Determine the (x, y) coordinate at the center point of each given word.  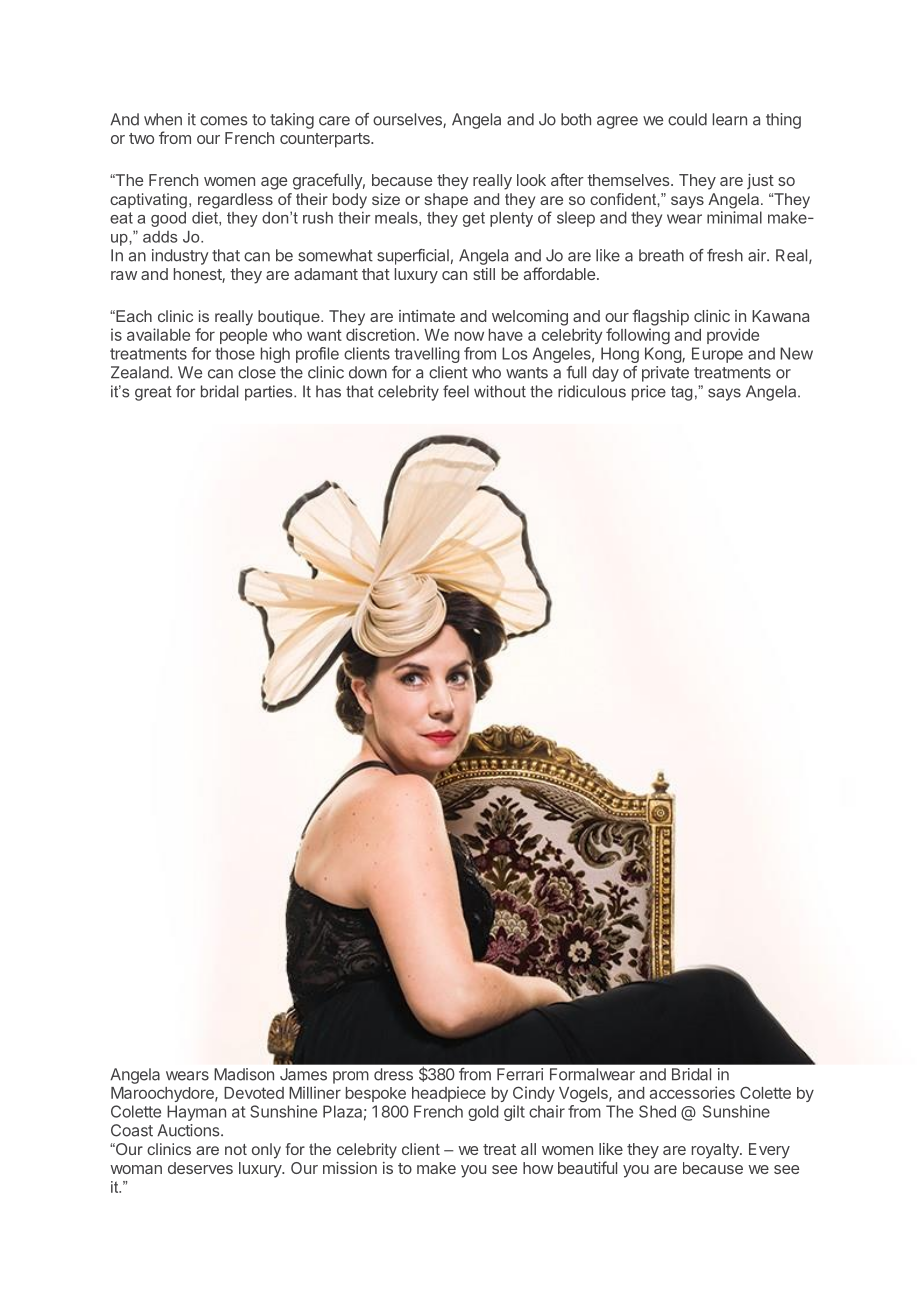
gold (483, 1113)
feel (456, 391)
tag (682, 393)
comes (224, 121)
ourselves (408, 120)
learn (730, 119)
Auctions (189, 1130)
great (153, 393)
